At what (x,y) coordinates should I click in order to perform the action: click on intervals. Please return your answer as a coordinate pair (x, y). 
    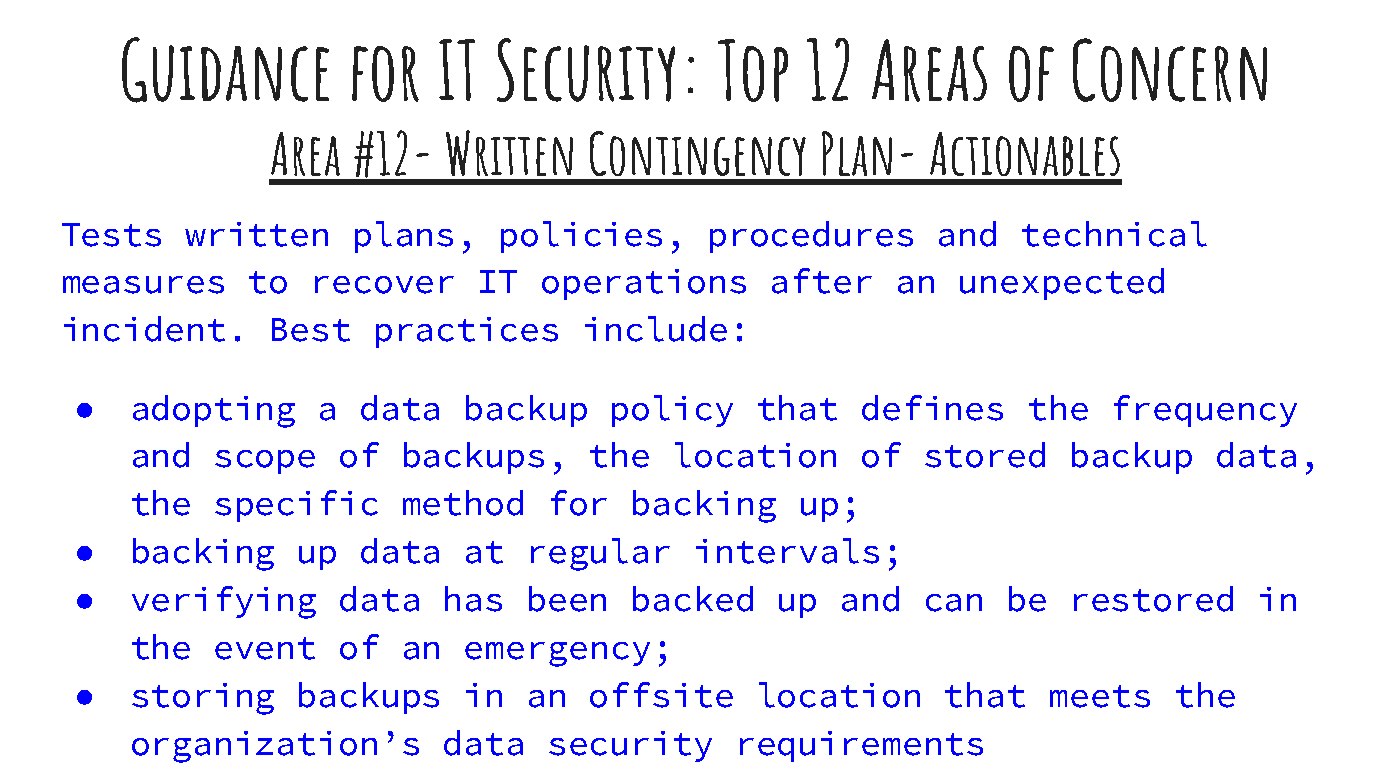
    Looking at the image, I should click on (787, 551).
